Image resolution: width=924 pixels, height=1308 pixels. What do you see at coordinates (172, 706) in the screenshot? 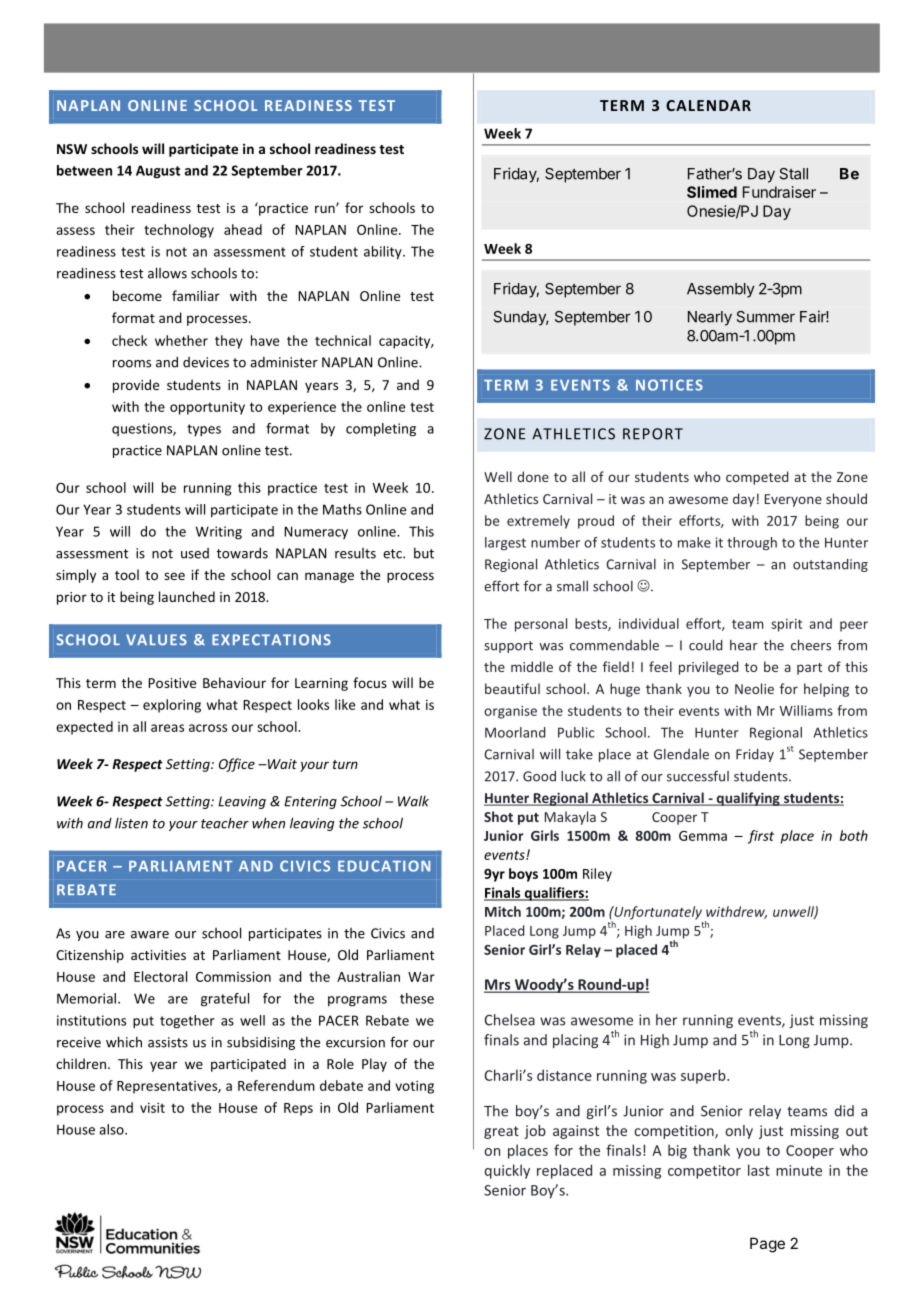
I see `exploring` at bounding box center [172, 706].
